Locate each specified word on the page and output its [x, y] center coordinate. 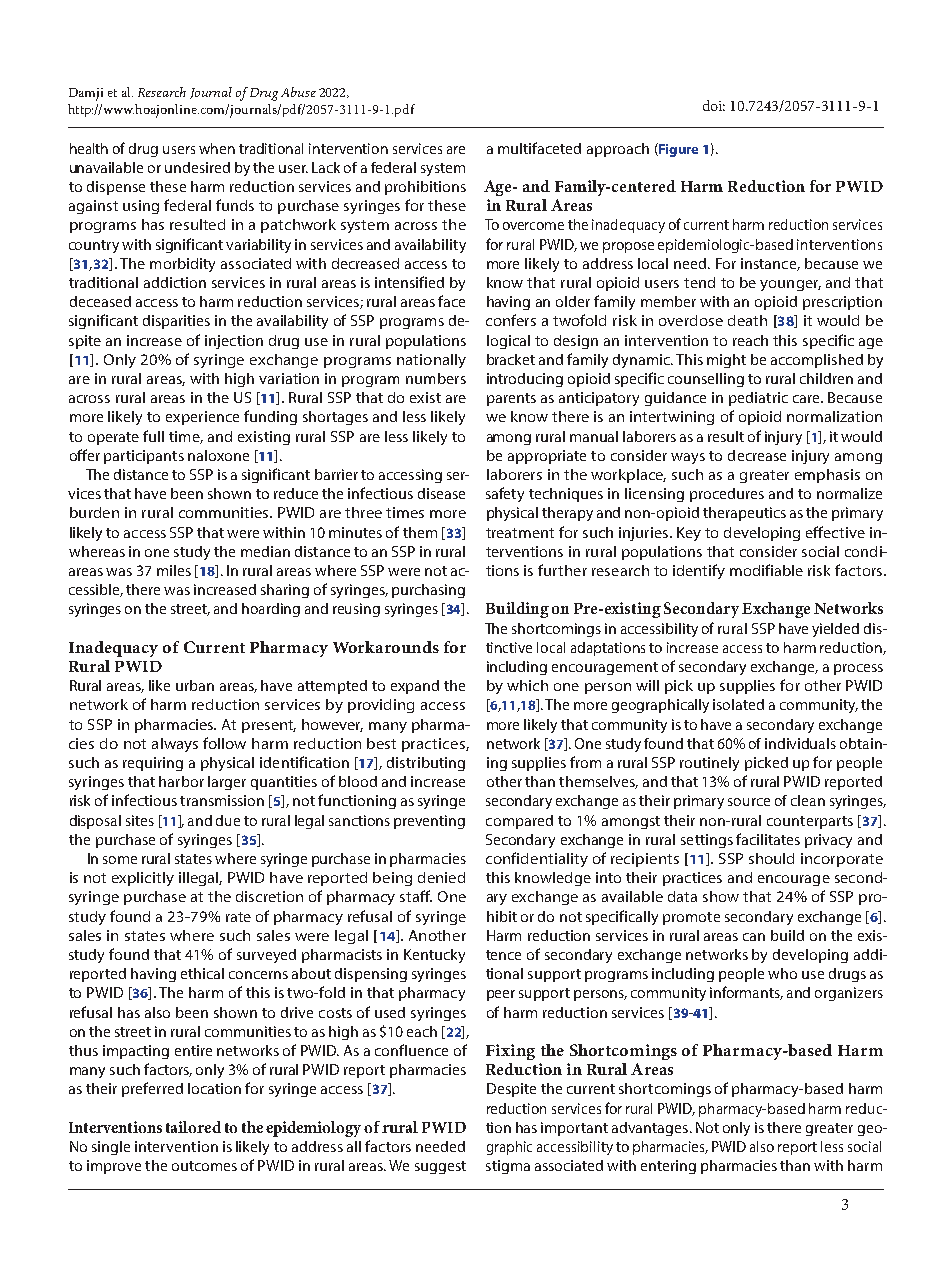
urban [195, 685]
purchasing [428, 591]
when [217, 148]
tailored [193, 1127]
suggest [440, 1167]
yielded [835, 630]
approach [618, 150]
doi [714, 105]
